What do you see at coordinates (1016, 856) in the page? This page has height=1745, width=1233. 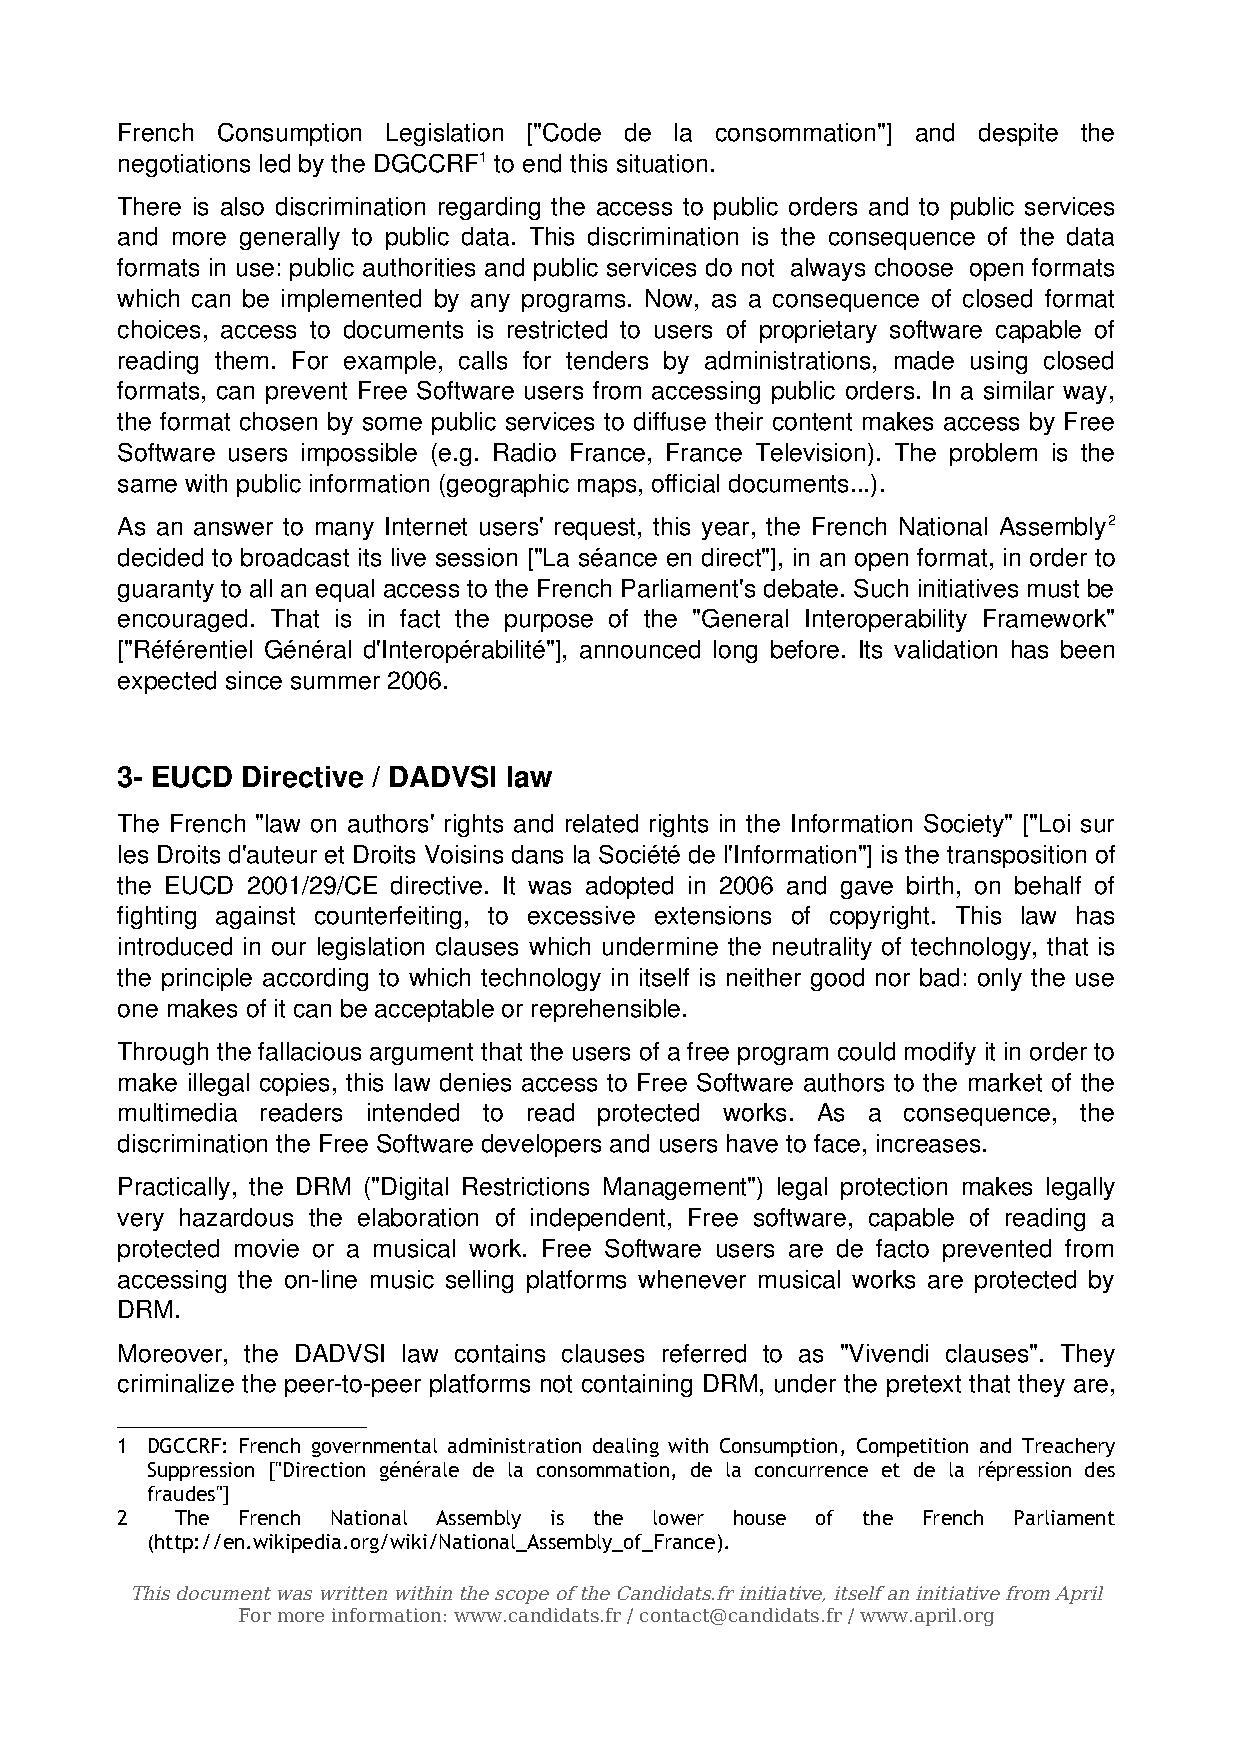 I see `transposition` at bounding box center [1016, 856].
